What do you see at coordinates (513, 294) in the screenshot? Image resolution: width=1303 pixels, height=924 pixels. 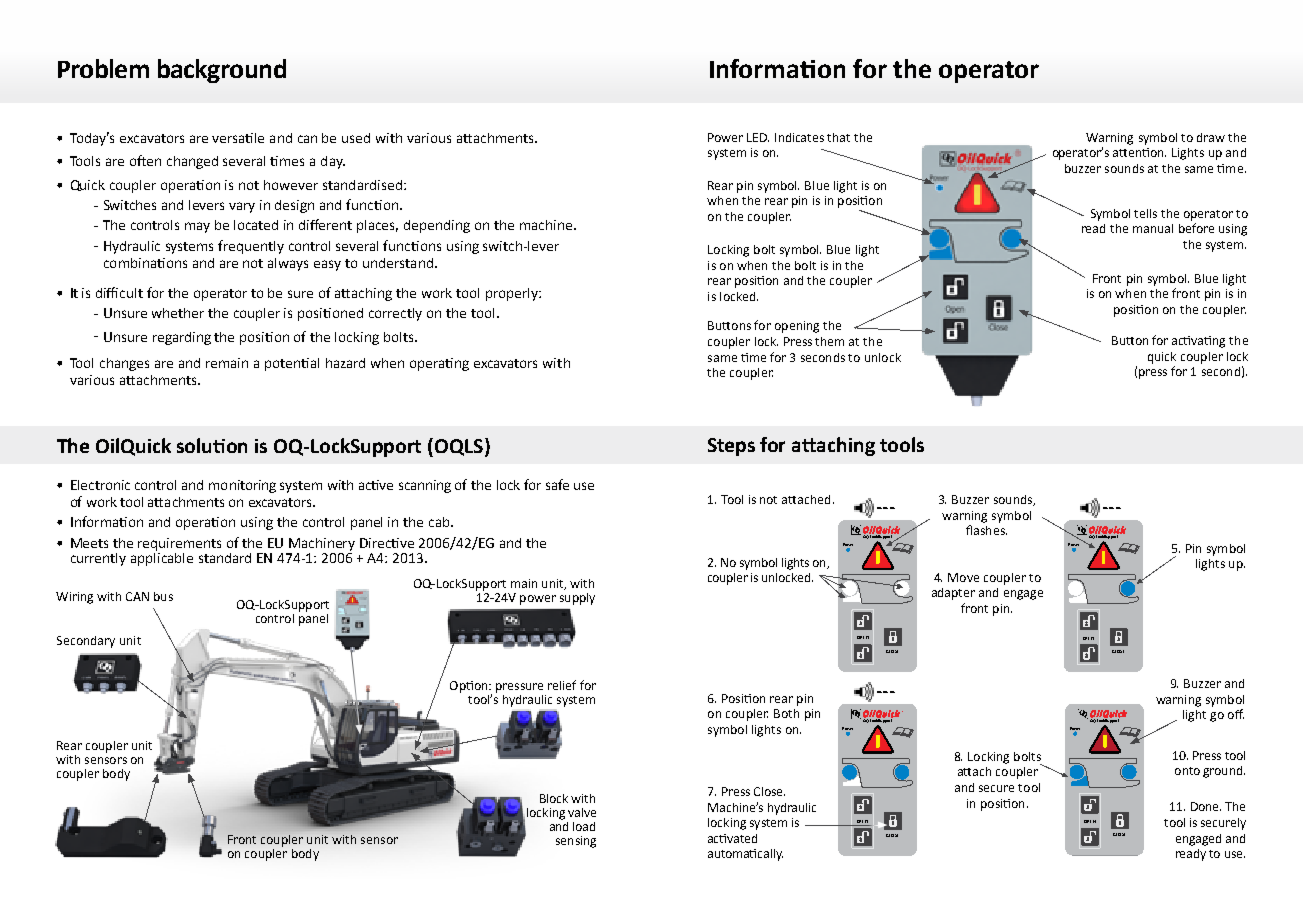 I see `properly` at bounding box center [513, 294].
